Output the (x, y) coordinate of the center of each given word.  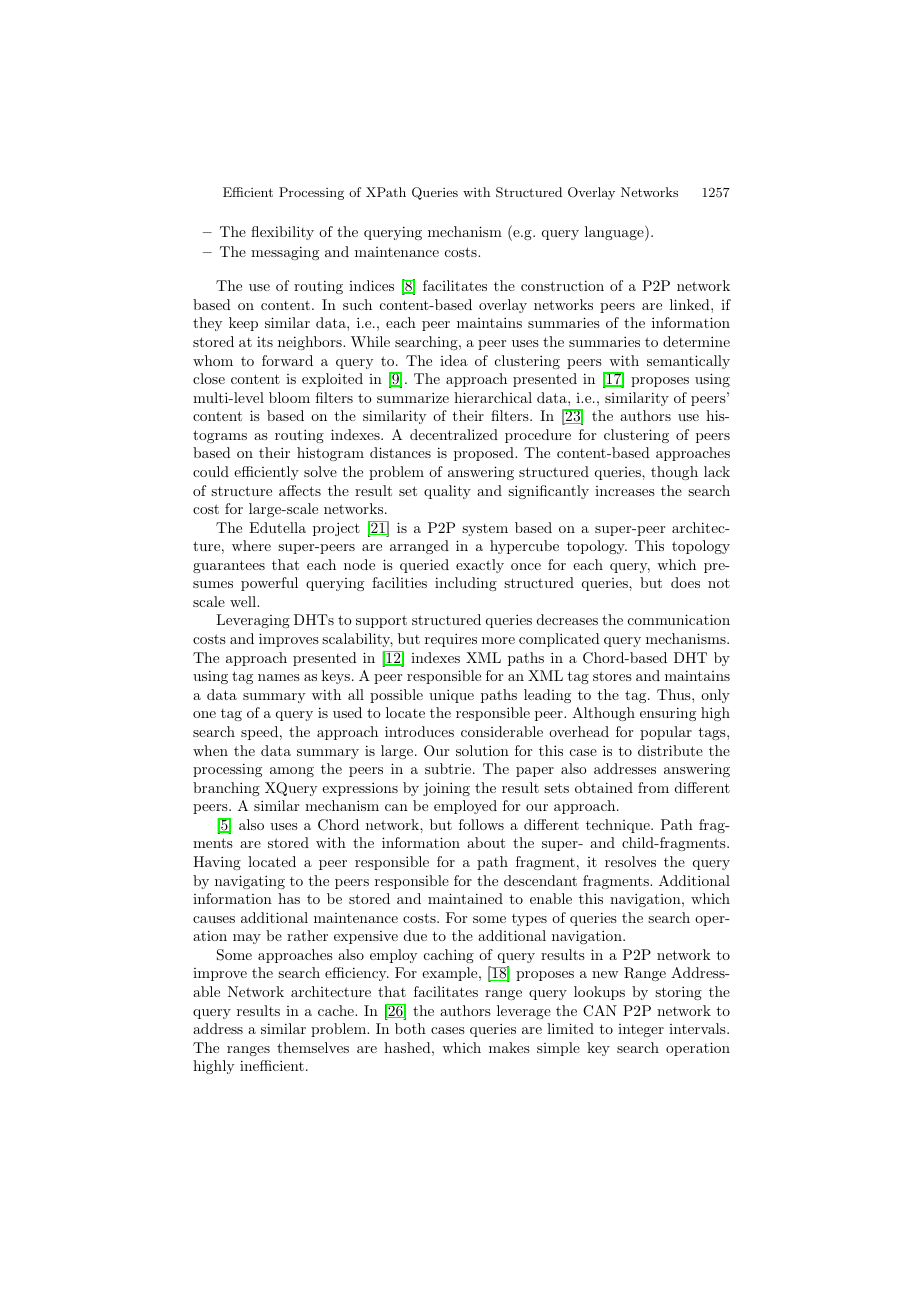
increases (625, 491)
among (292, 772)
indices (371, 285)
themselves (313, 1047)
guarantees (229, 566)
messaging (285, 253)
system (485, 530)
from (653, 787)
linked (691, 304)
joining (446, 789)
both (410, 1028)
